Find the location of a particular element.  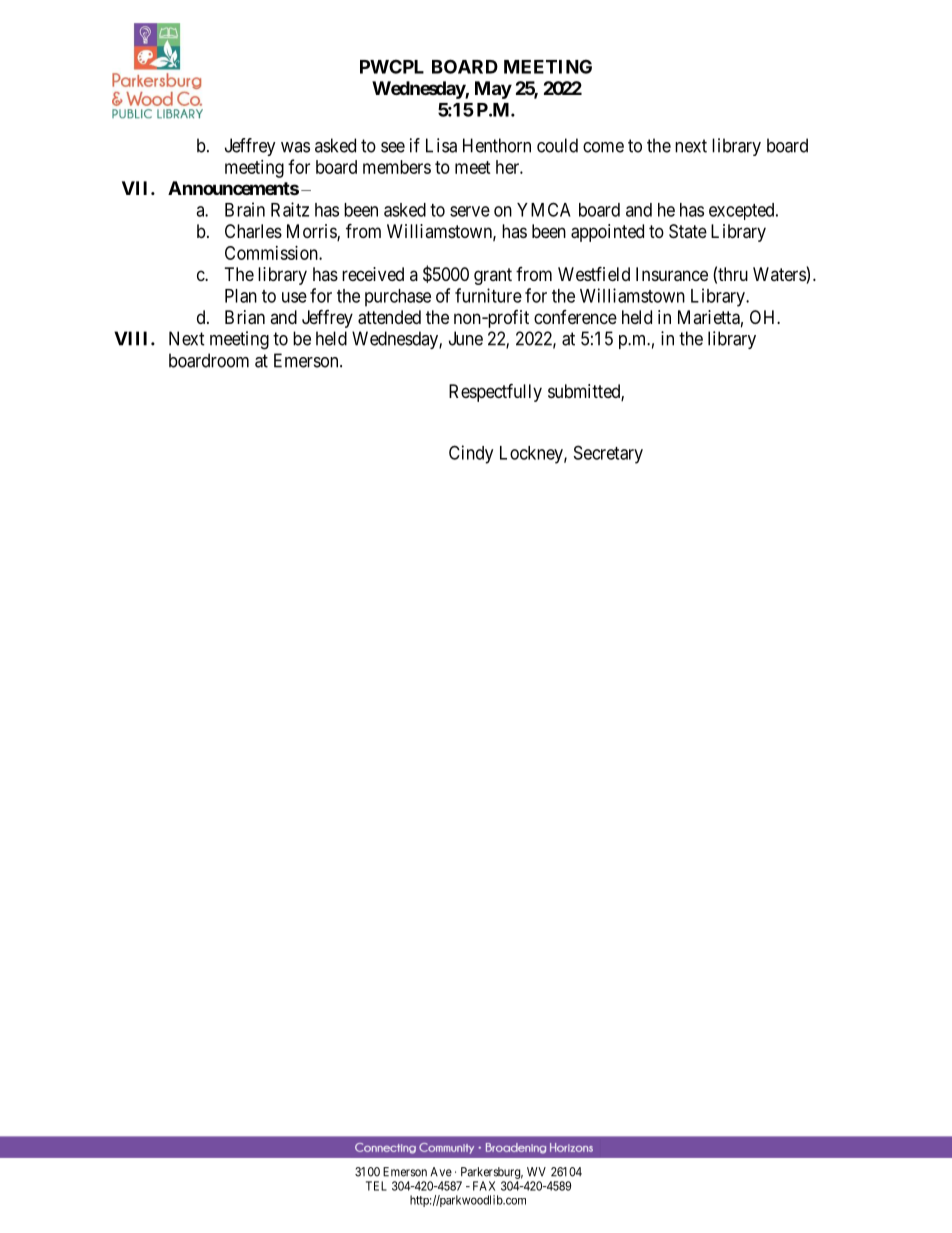

Secretary is located at coordinates (608, 454).
